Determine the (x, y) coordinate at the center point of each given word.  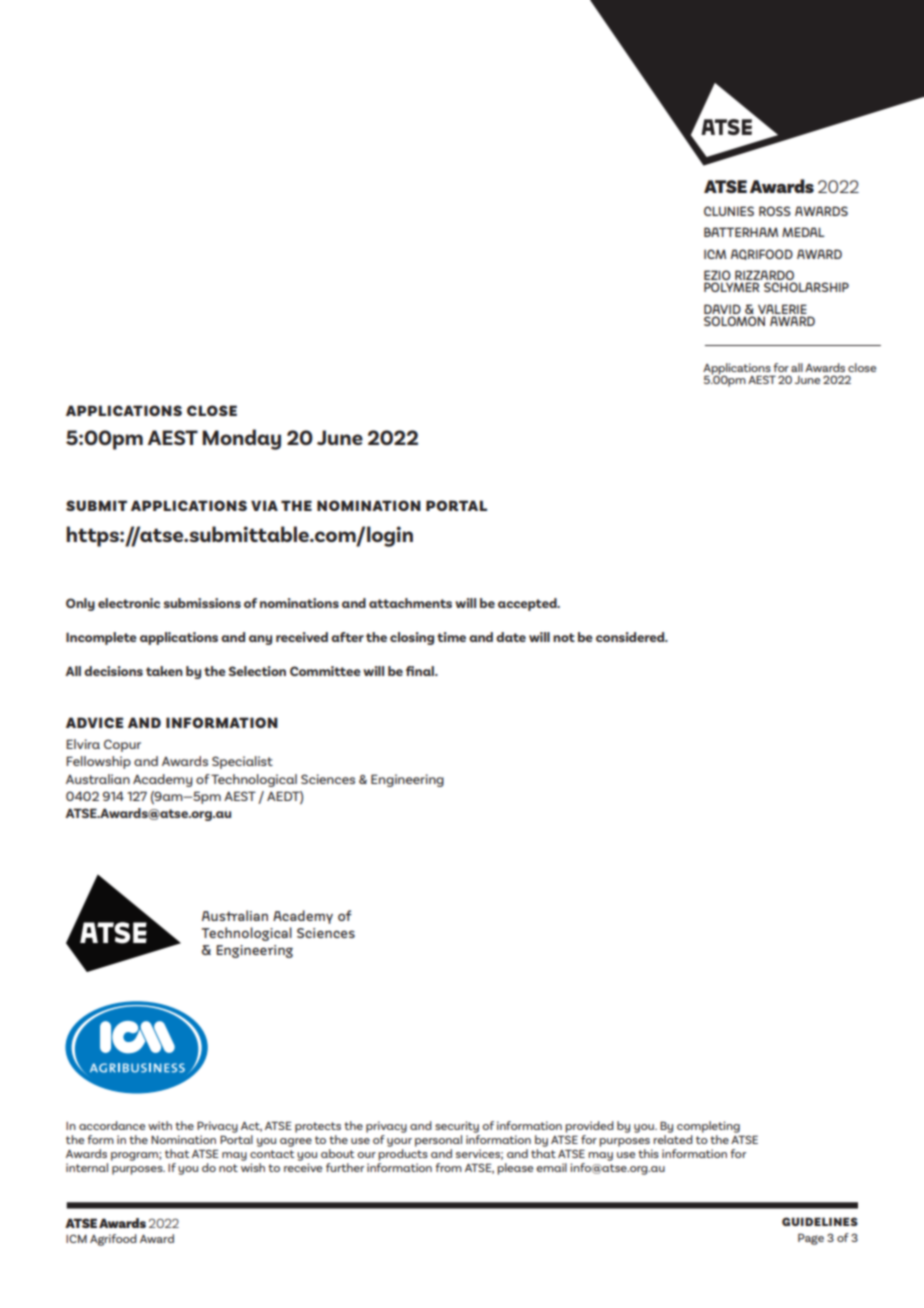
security (457, 1127)
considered (631, 637)
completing (708, 1127)
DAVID (722, 309)
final (421, 671)
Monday (241, 439)
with (160, 1125)
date (511, 637)
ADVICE (94, 722)
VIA (264, 505)
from (448, 1167)
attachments (410, 603)
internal (87, 1167)
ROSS (775, 211)
